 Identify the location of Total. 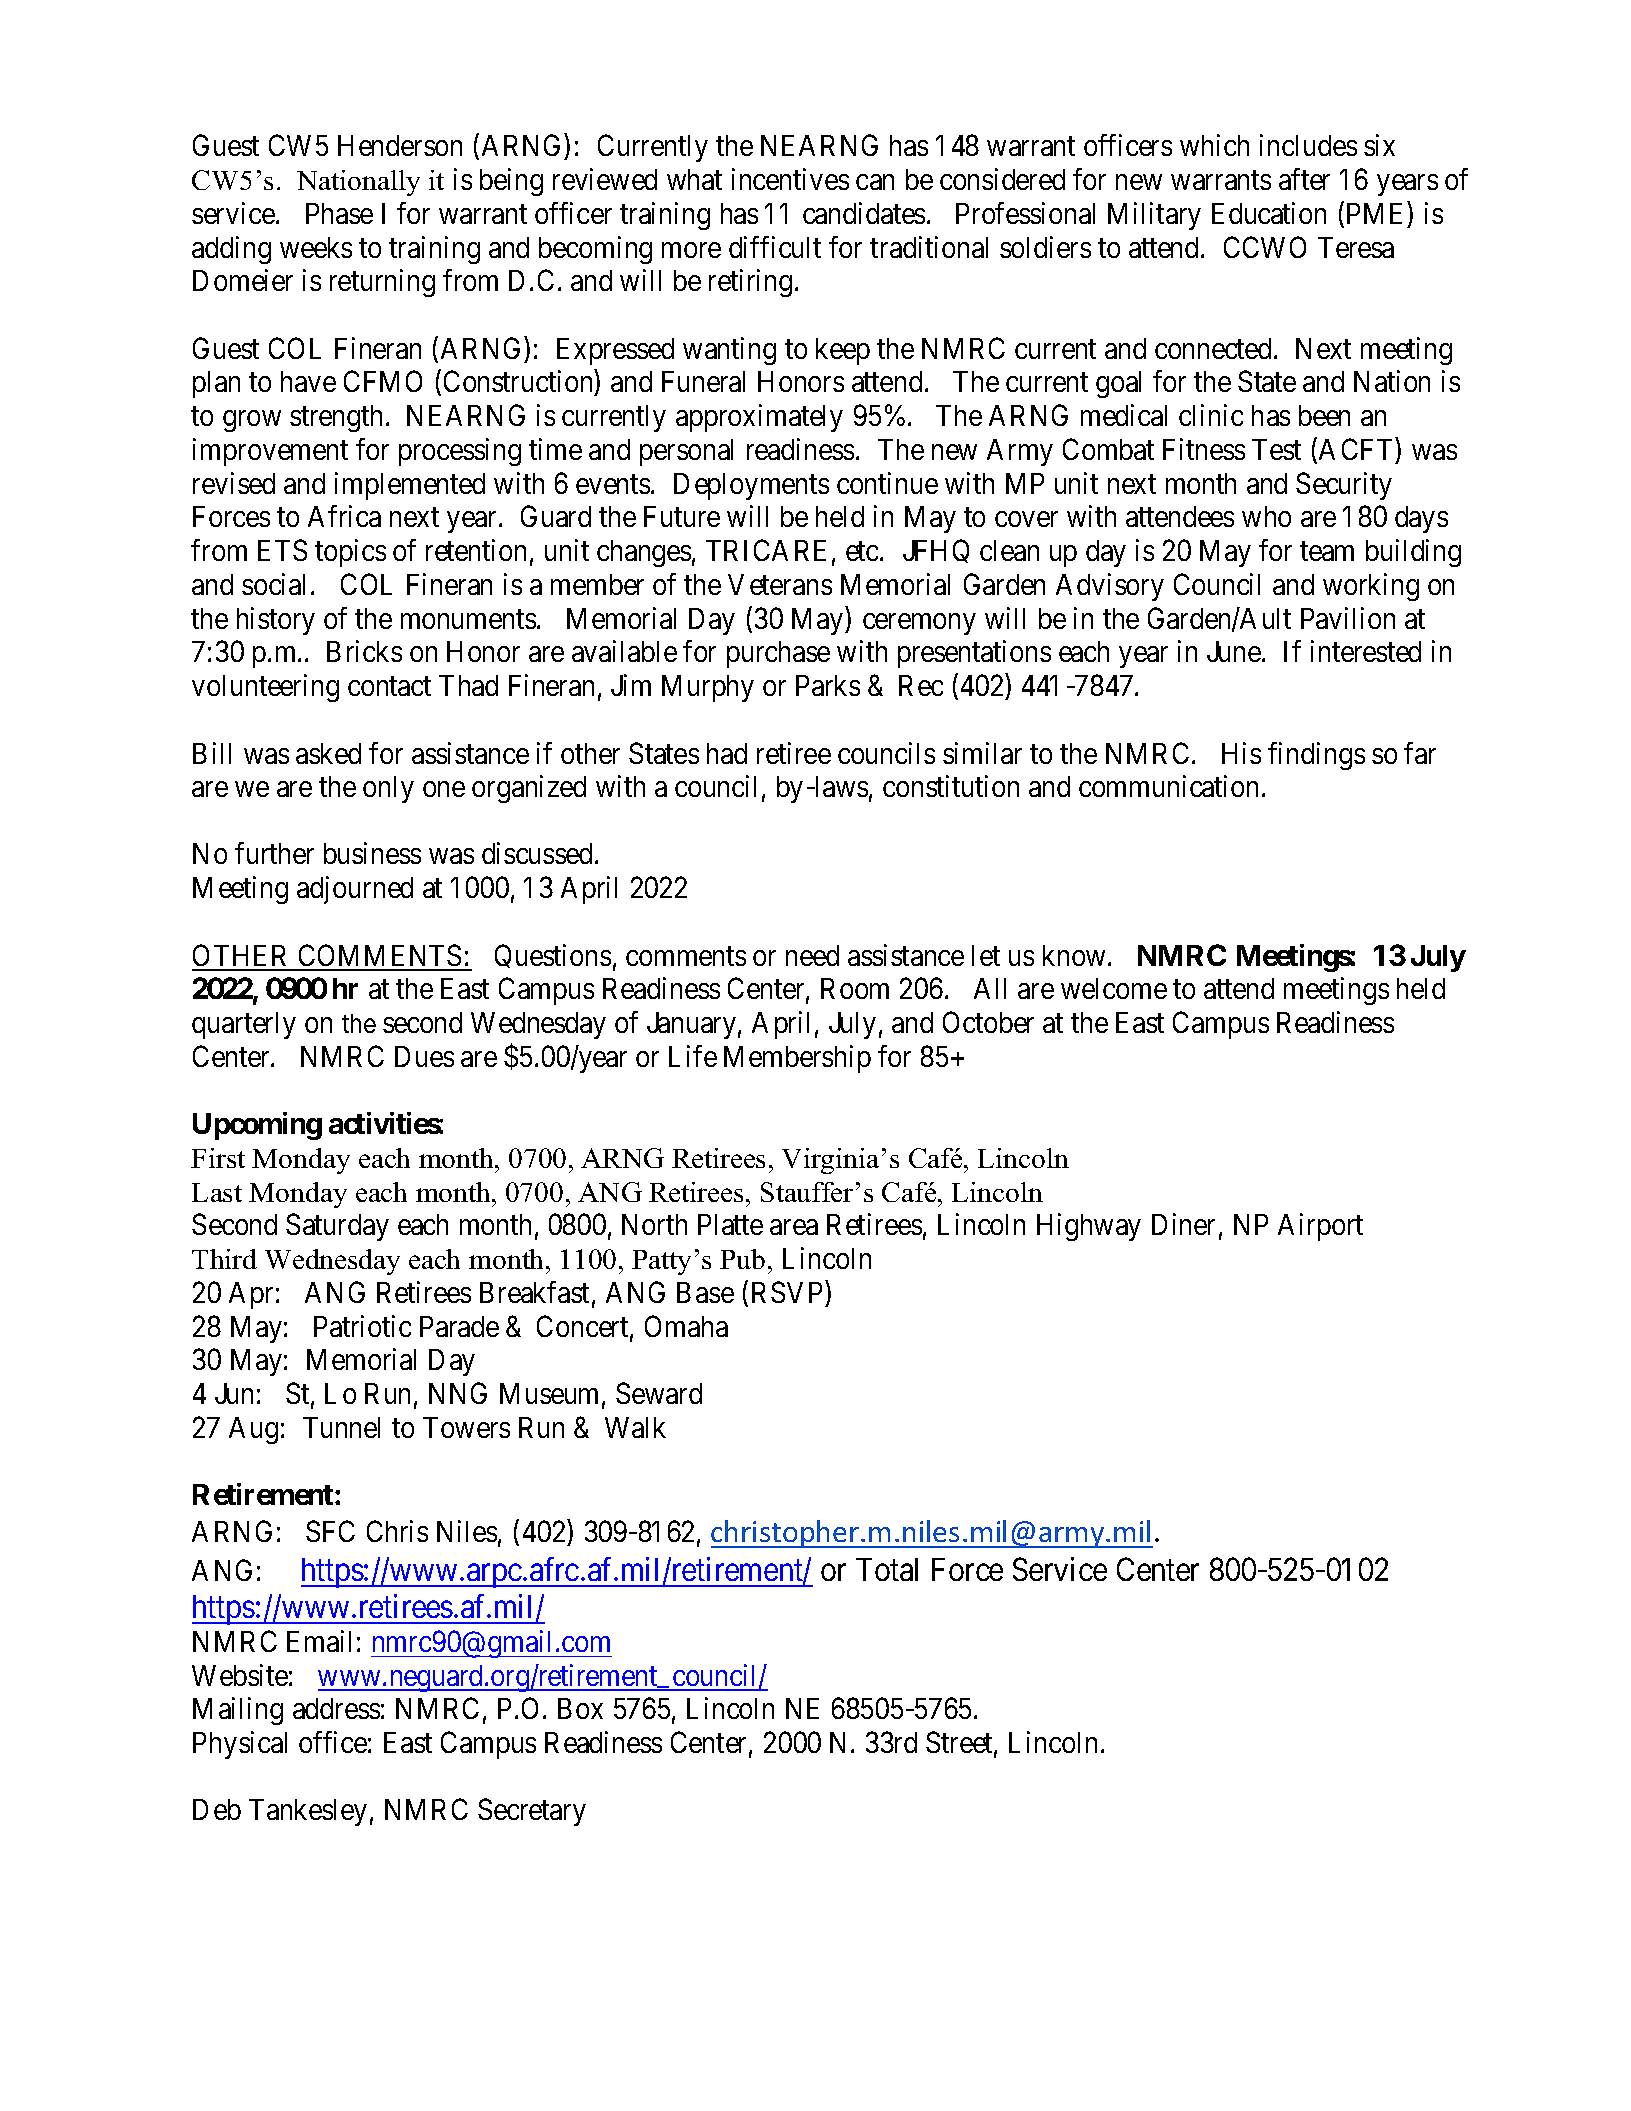
(887, 1569).
